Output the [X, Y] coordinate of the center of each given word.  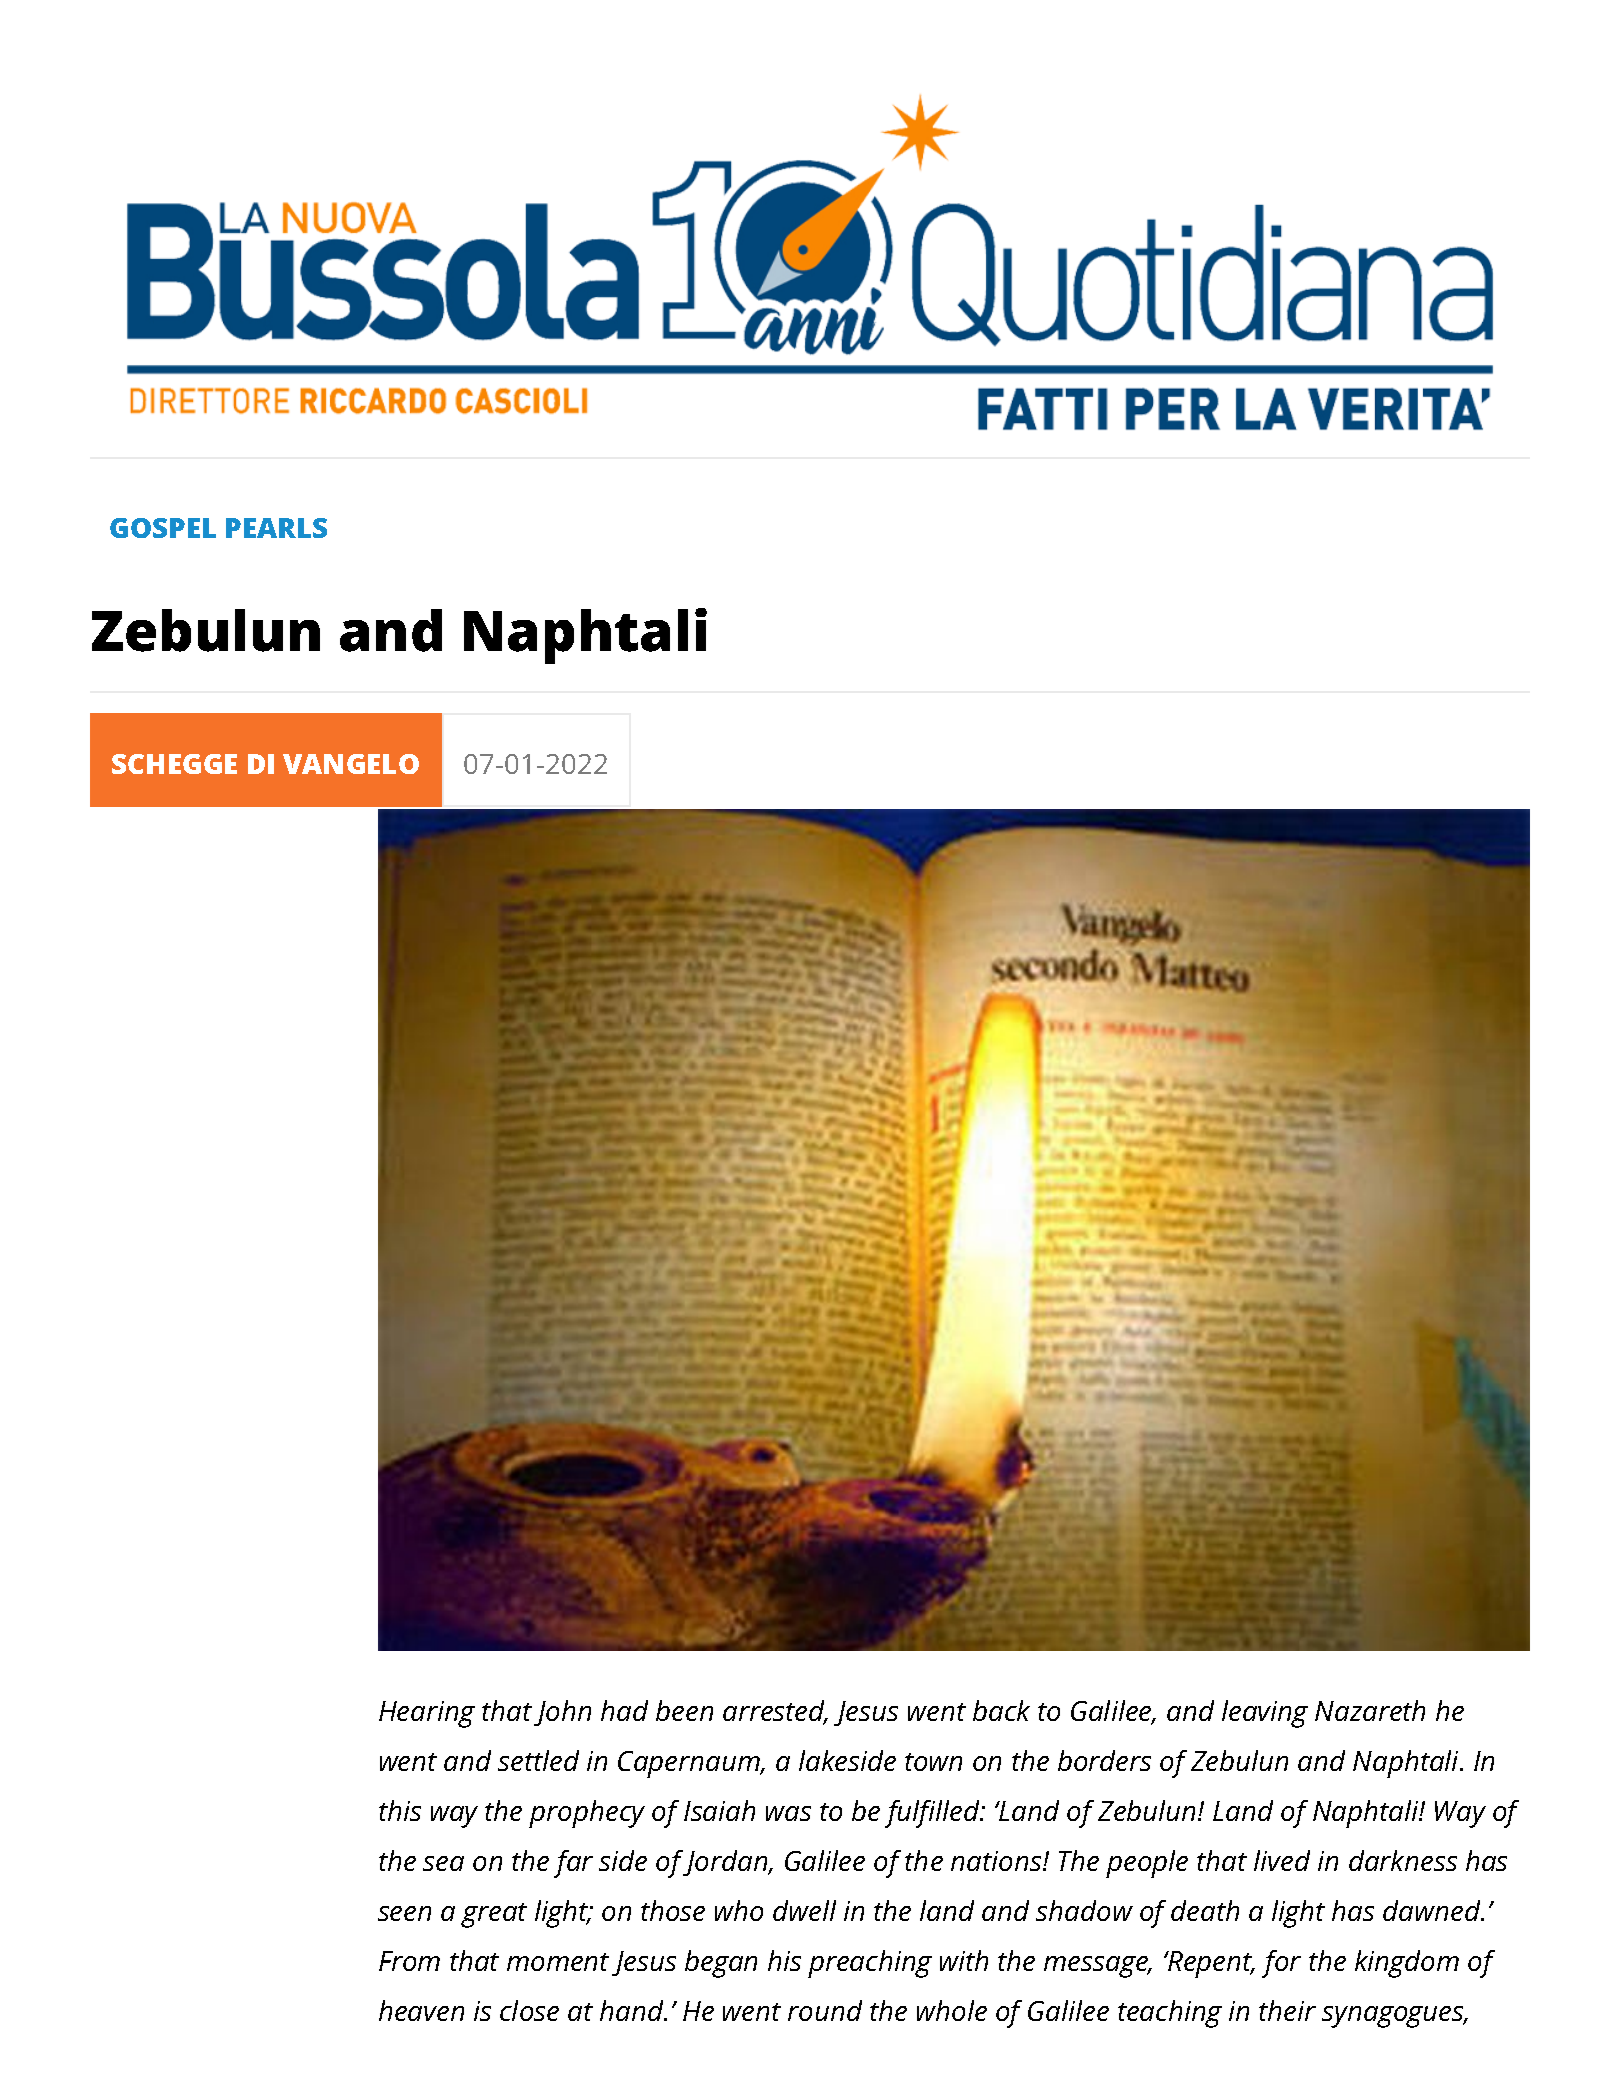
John [562, 1713]
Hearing [427, 1714]
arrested [775, 1712]
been [684, 1710]
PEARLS [276, 528]
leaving [1265, 1714]
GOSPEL [163, 528]
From [409, 1961]
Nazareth [1370, 1710]
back [1001, 1710]
